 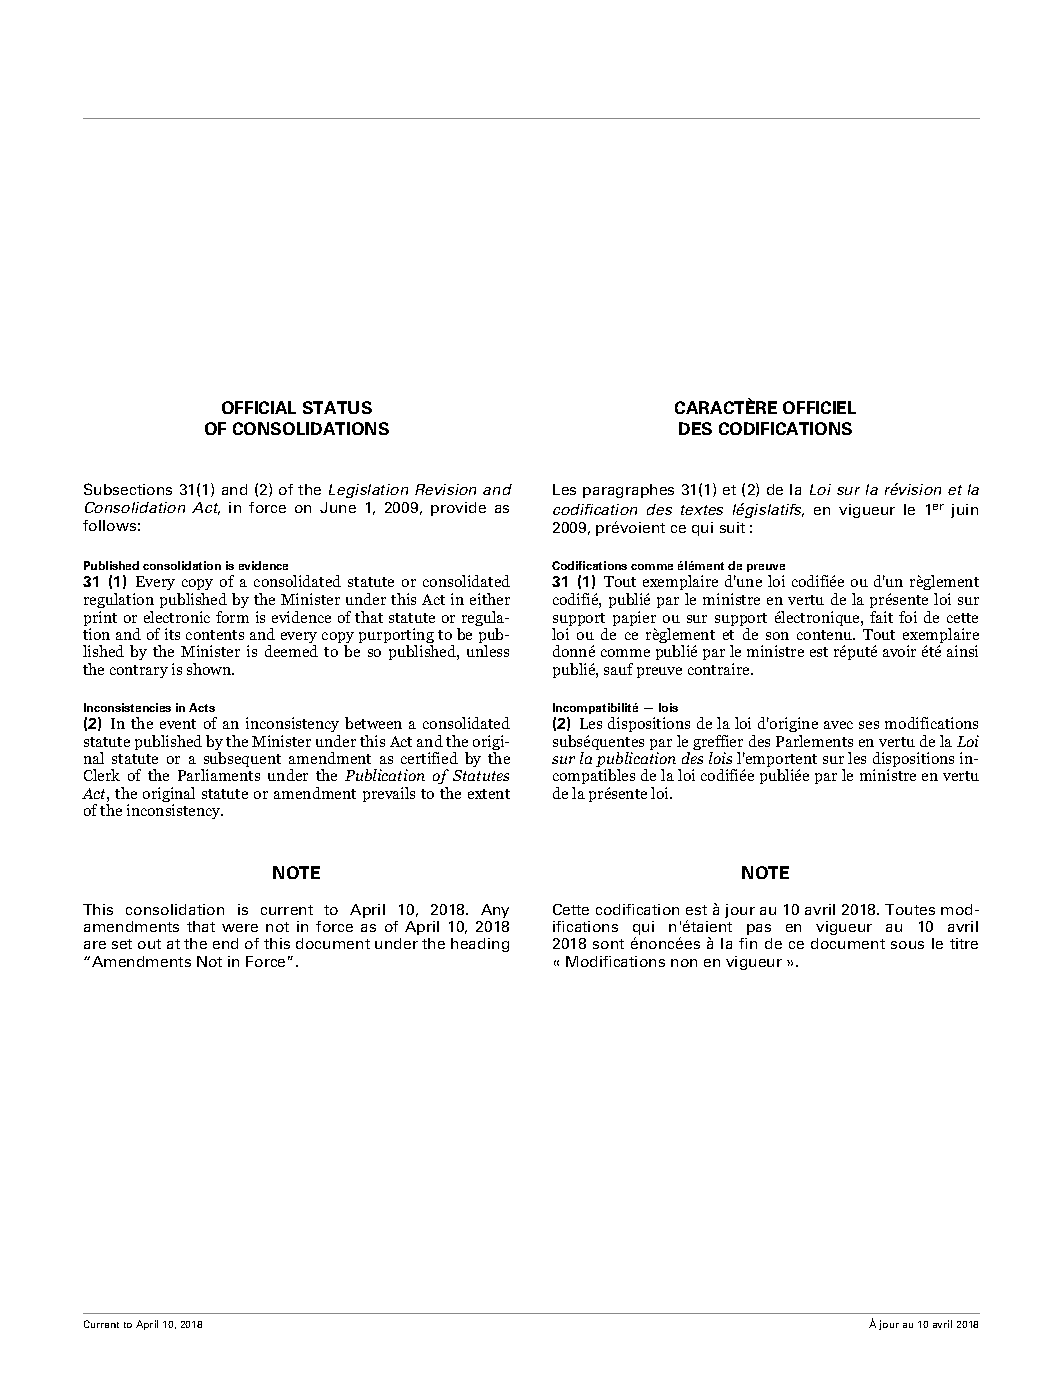 What do you see at coordinates (337, 407) in the screenshot?
I see `STATUS` at bounding box center [337, 407].
